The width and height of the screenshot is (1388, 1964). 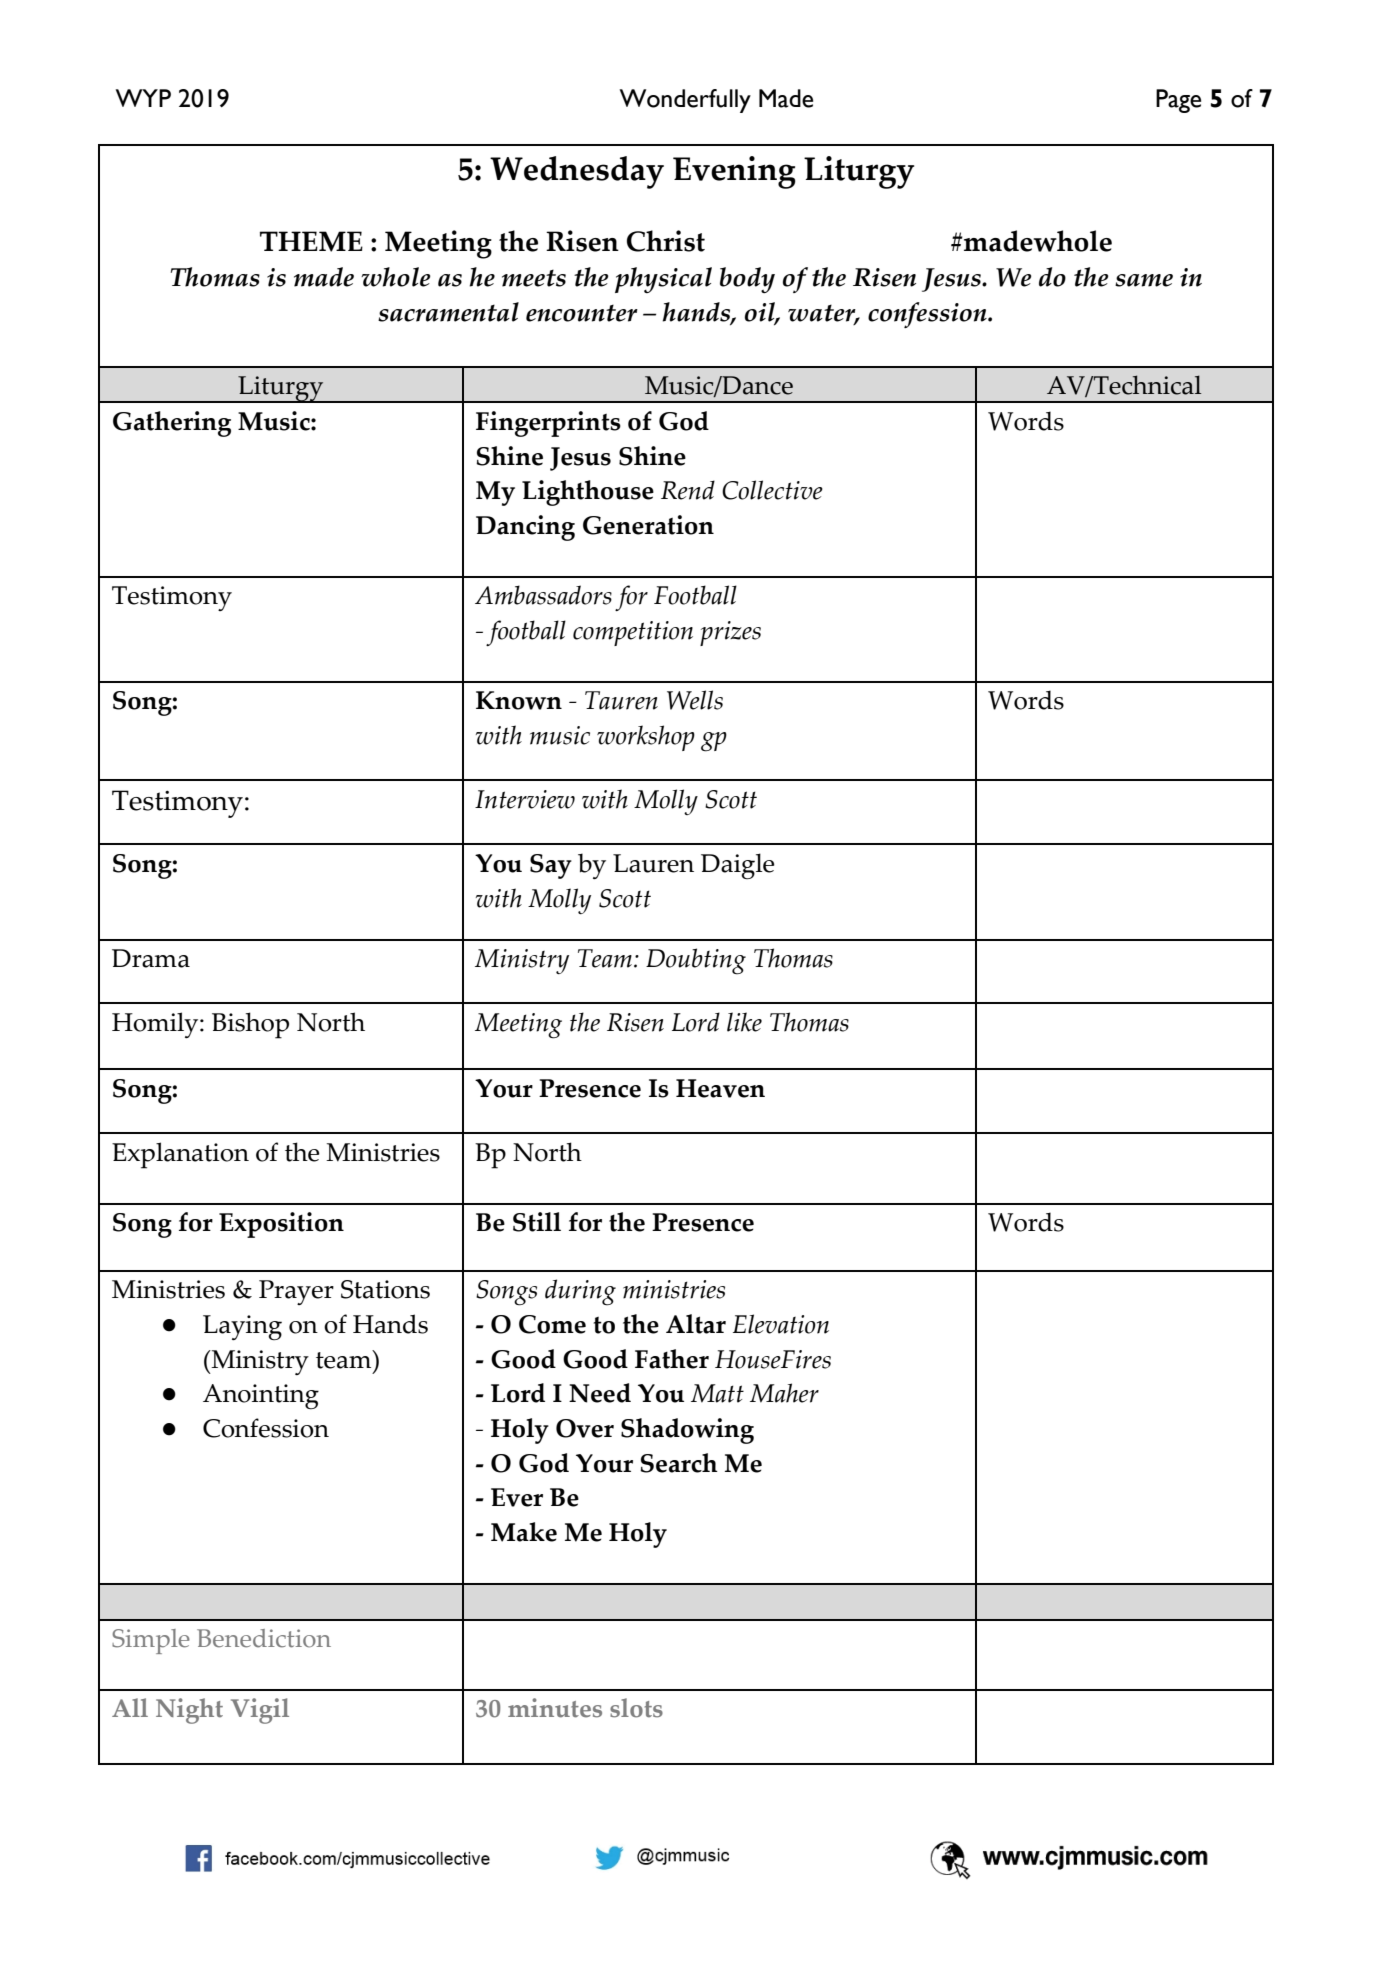 I want to click on Heaven, so click(x=720, y=1088).
